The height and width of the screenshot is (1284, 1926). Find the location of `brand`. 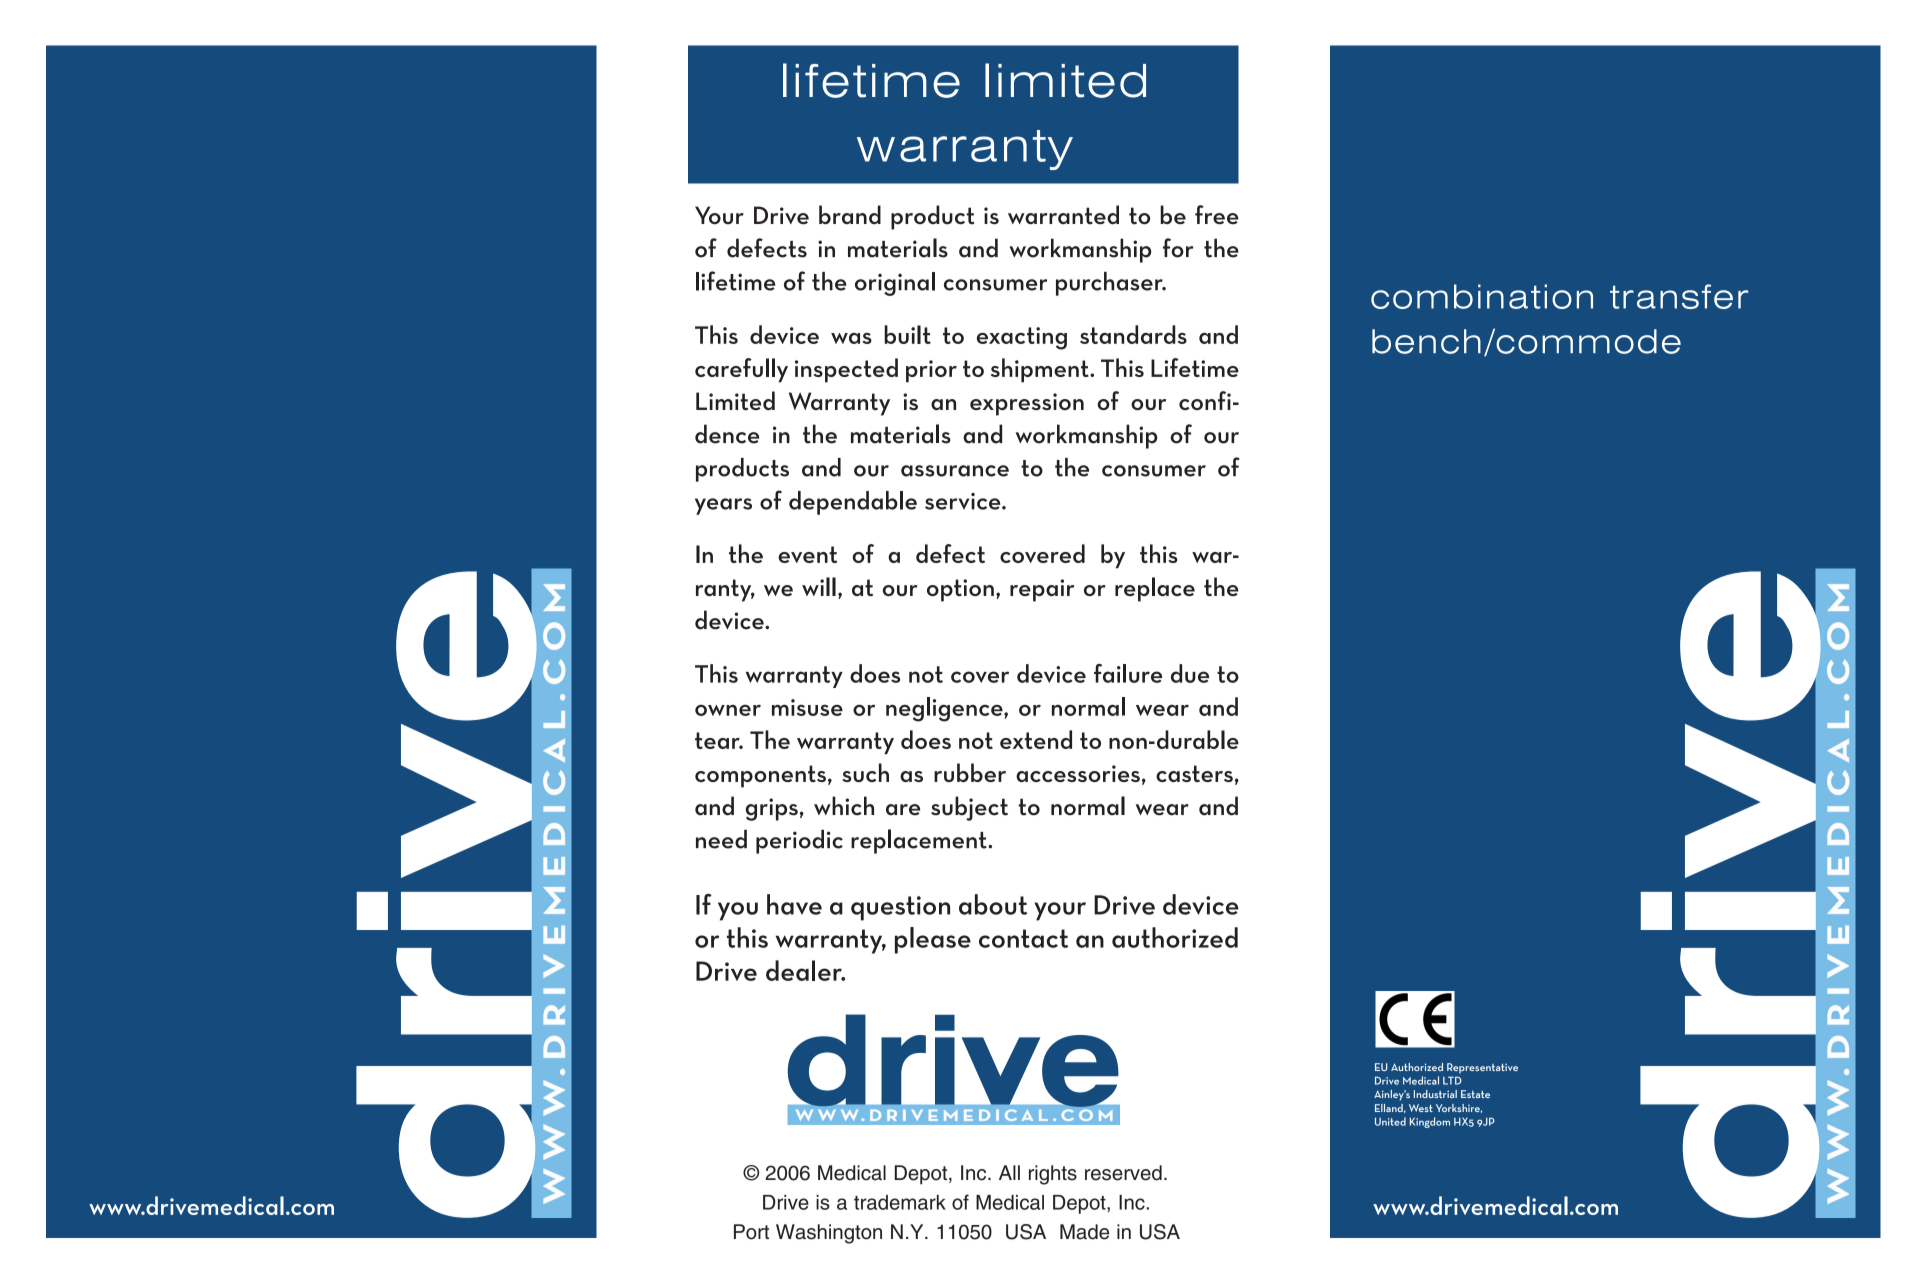

brand is located at coordinates (850, 215).
